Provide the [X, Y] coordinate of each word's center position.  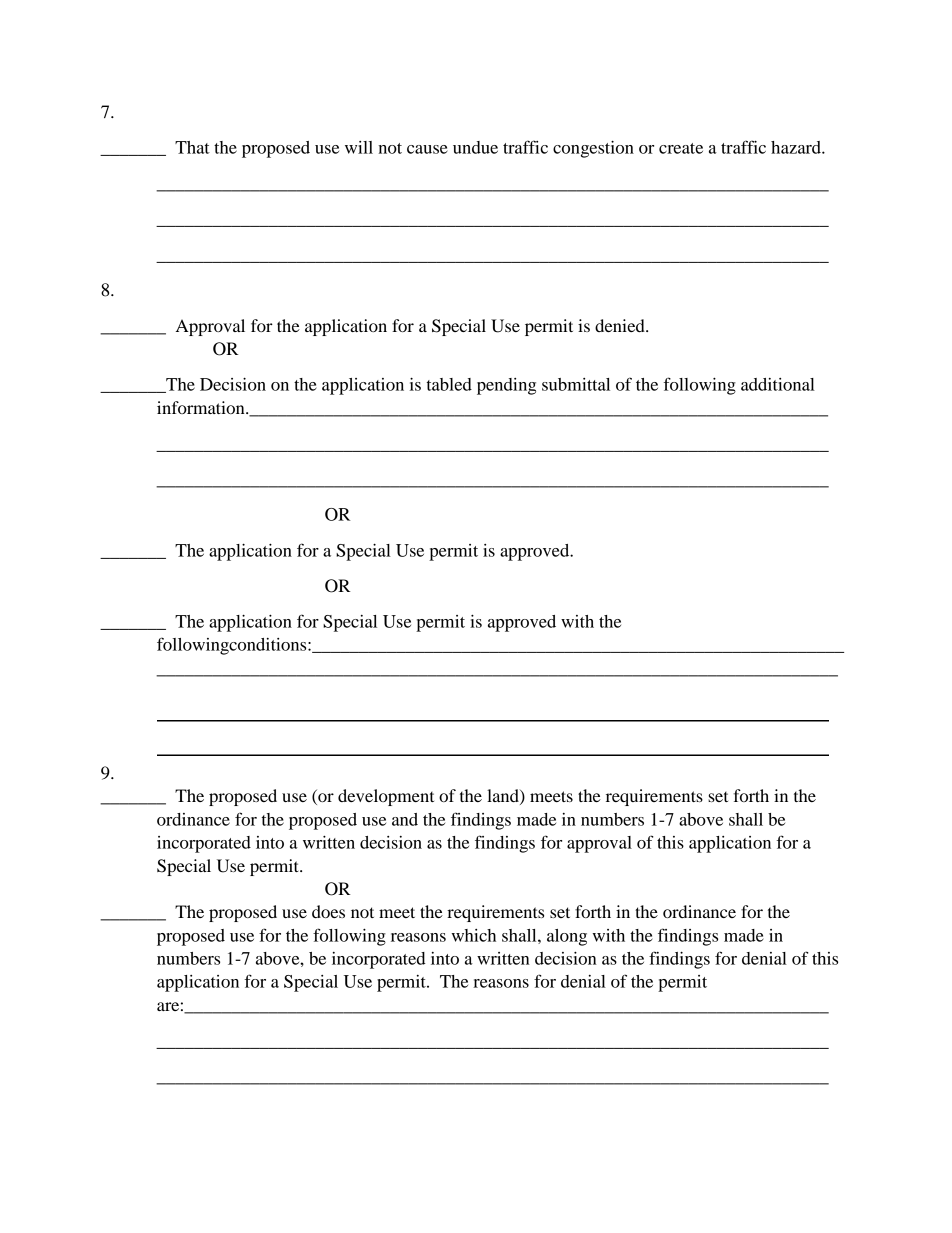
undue [475, 147]
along [567, 937]
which [473, 935]
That [192, 147]
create [681, 148]
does [328, 911]
